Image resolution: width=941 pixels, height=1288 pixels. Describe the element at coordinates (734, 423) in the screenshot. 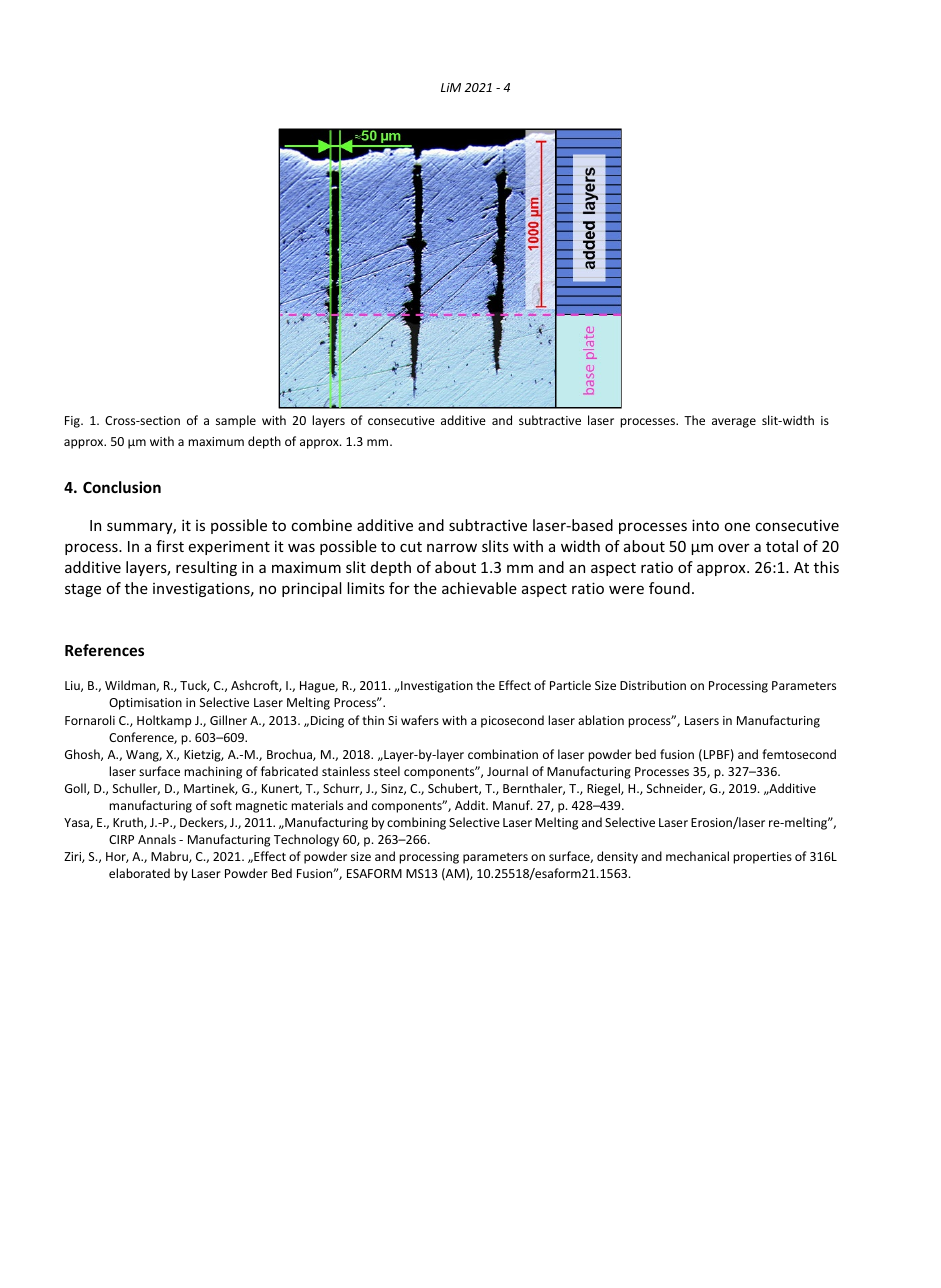

I see `average` at that location.
